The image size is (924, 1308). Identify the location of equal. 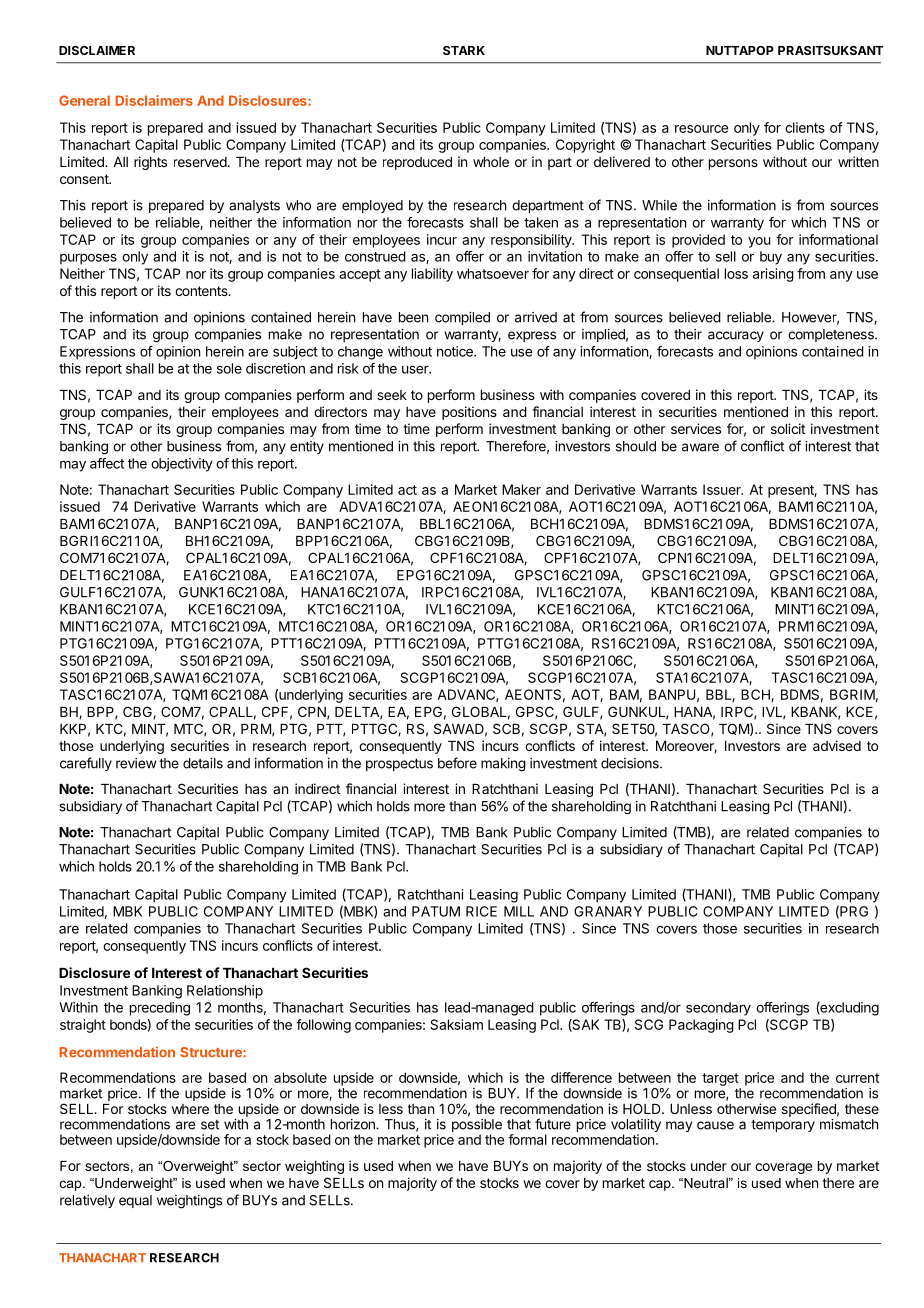
(135, 1201).
